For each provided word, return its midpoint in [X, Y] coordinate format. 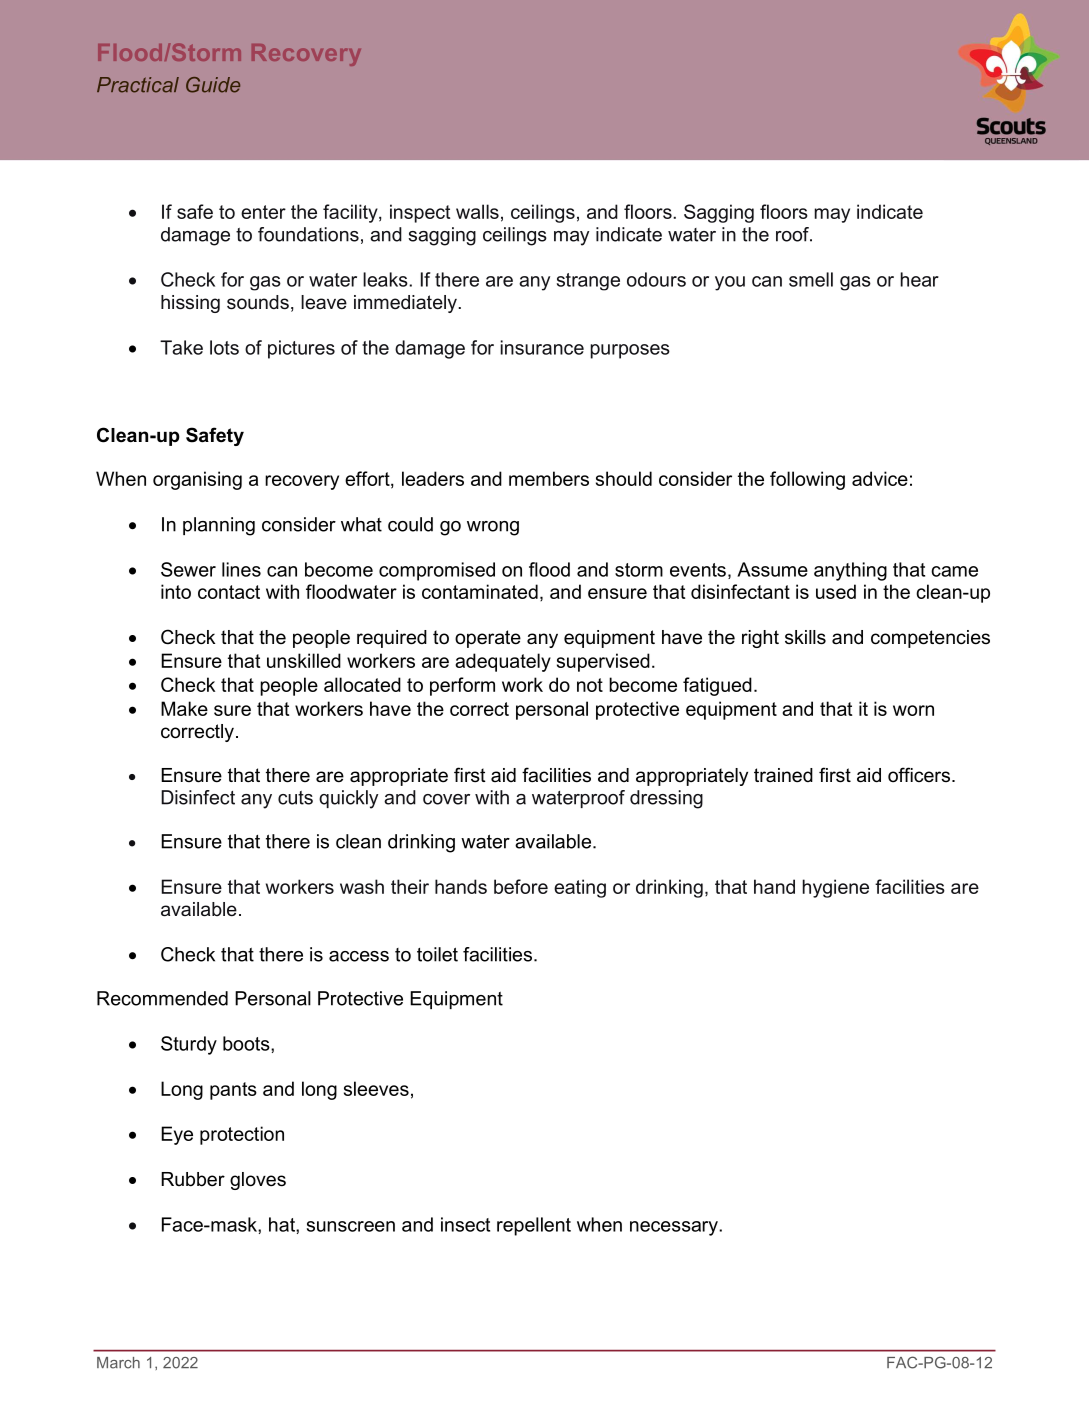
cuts [295, 798]
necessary [675, 1228]
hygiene [835, 888]
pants [233, 1091]
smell [811, 279]
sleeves [376, 1088]
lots [224, 347]
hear [919, 279]
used [836, 591]
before [521, 886]
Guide [213, 85]
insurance [542, 347]
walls [477, 211]
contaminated [480, 591]
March [118, 1363]
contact [229, 592]
